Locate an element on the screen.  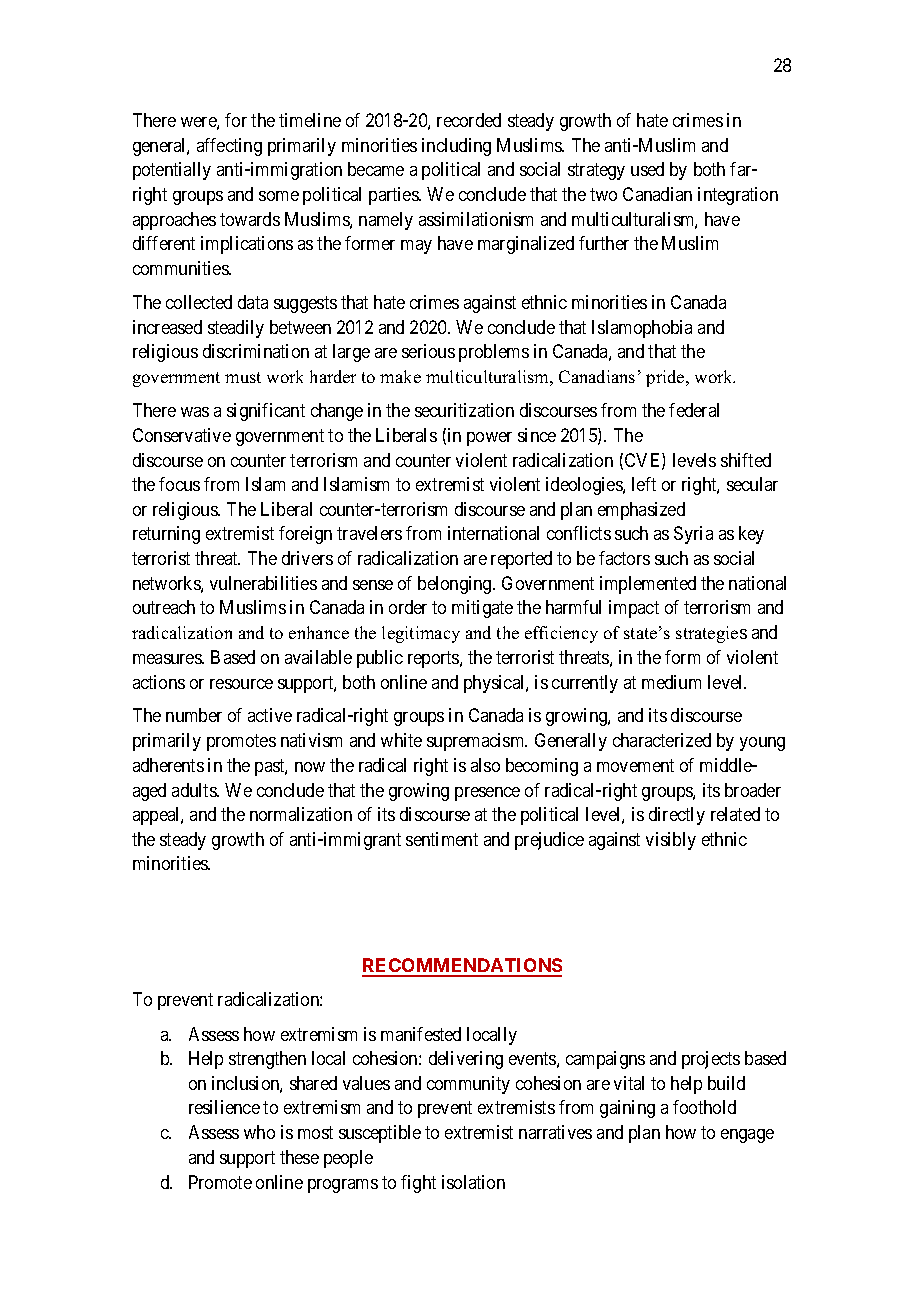
strategies is located at coordinates (711, 634).
